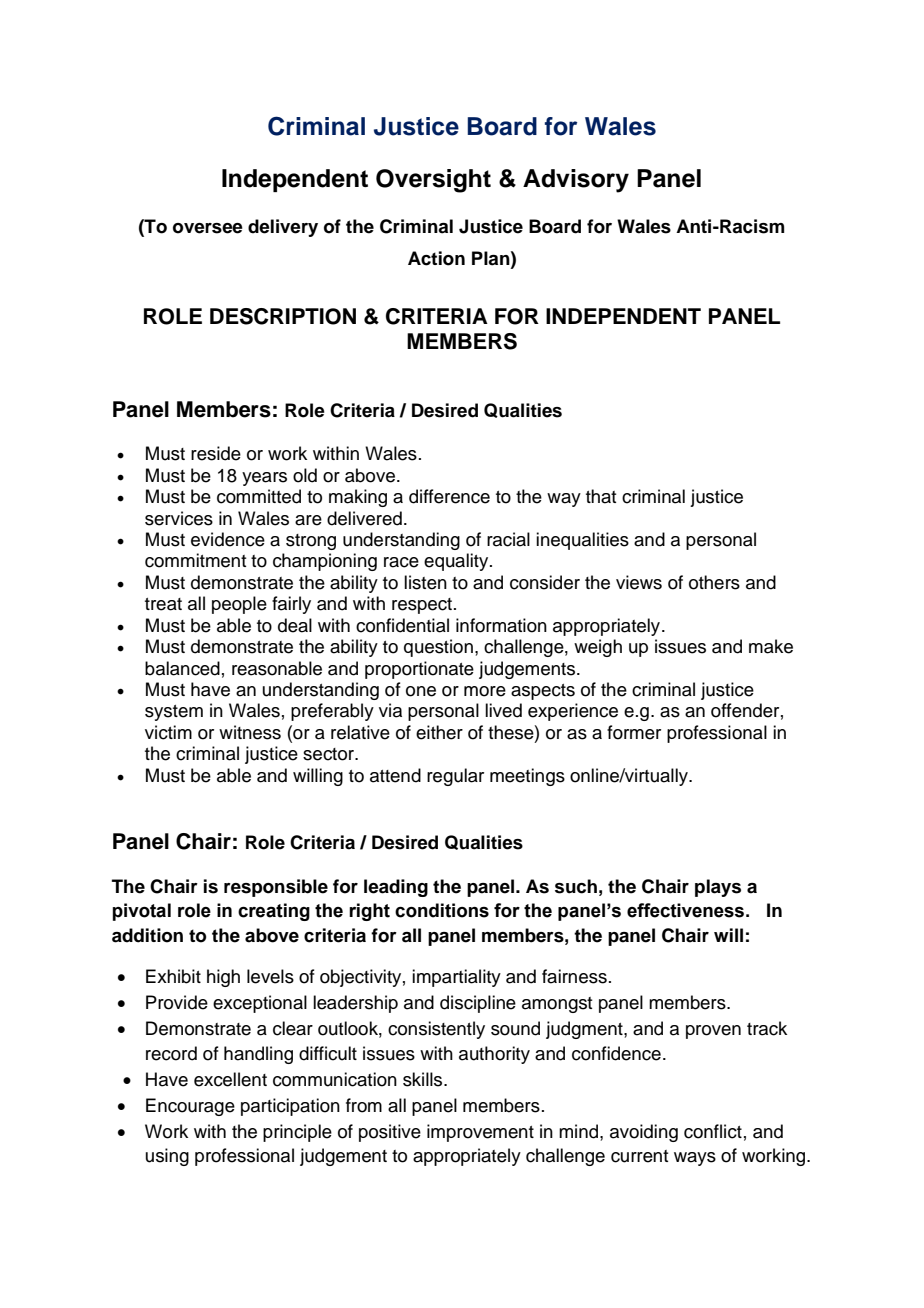 Image resolution: width=924 pixels, height=1308 pixels. Describe the element at coordinates (718, 888) in the screenshot. I see `plays` at that location.
